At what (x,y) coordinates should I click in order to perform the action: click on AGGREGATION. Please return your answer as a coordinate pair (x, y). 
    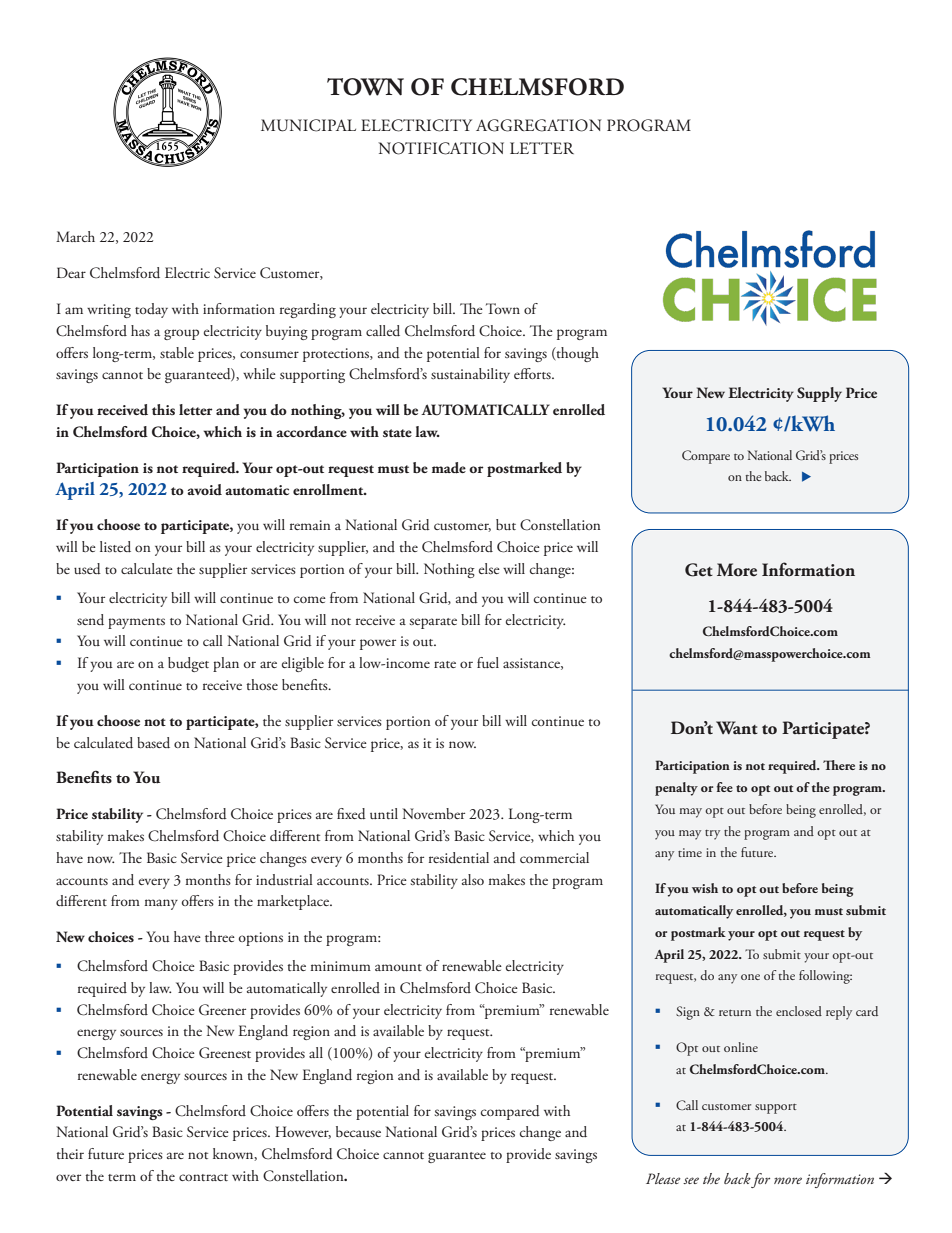
    Looking at the image, I should click on (538, 125).
